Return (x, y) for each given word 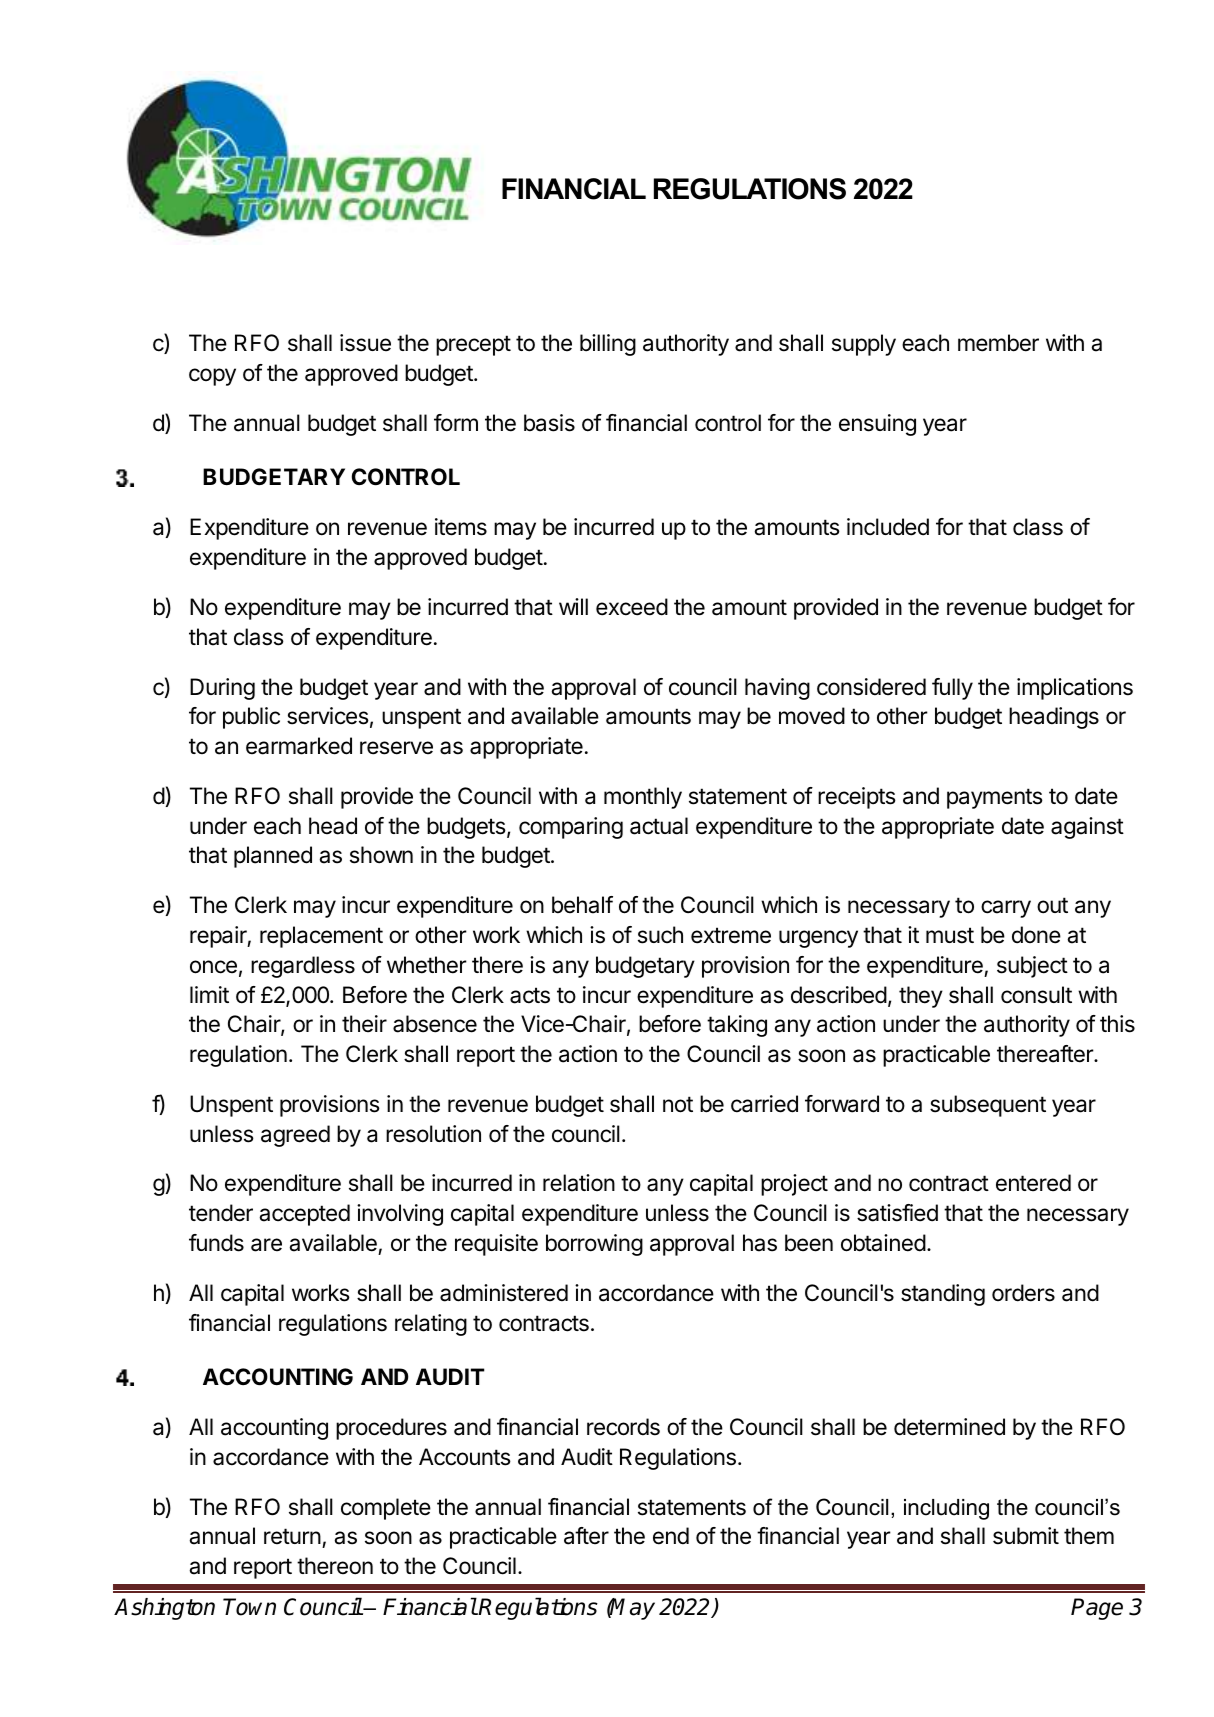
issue (365, 343)
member (998, 343)
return (292, 1536)
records (623, 1427)
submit (1026, 1536)
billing (608, 345)
